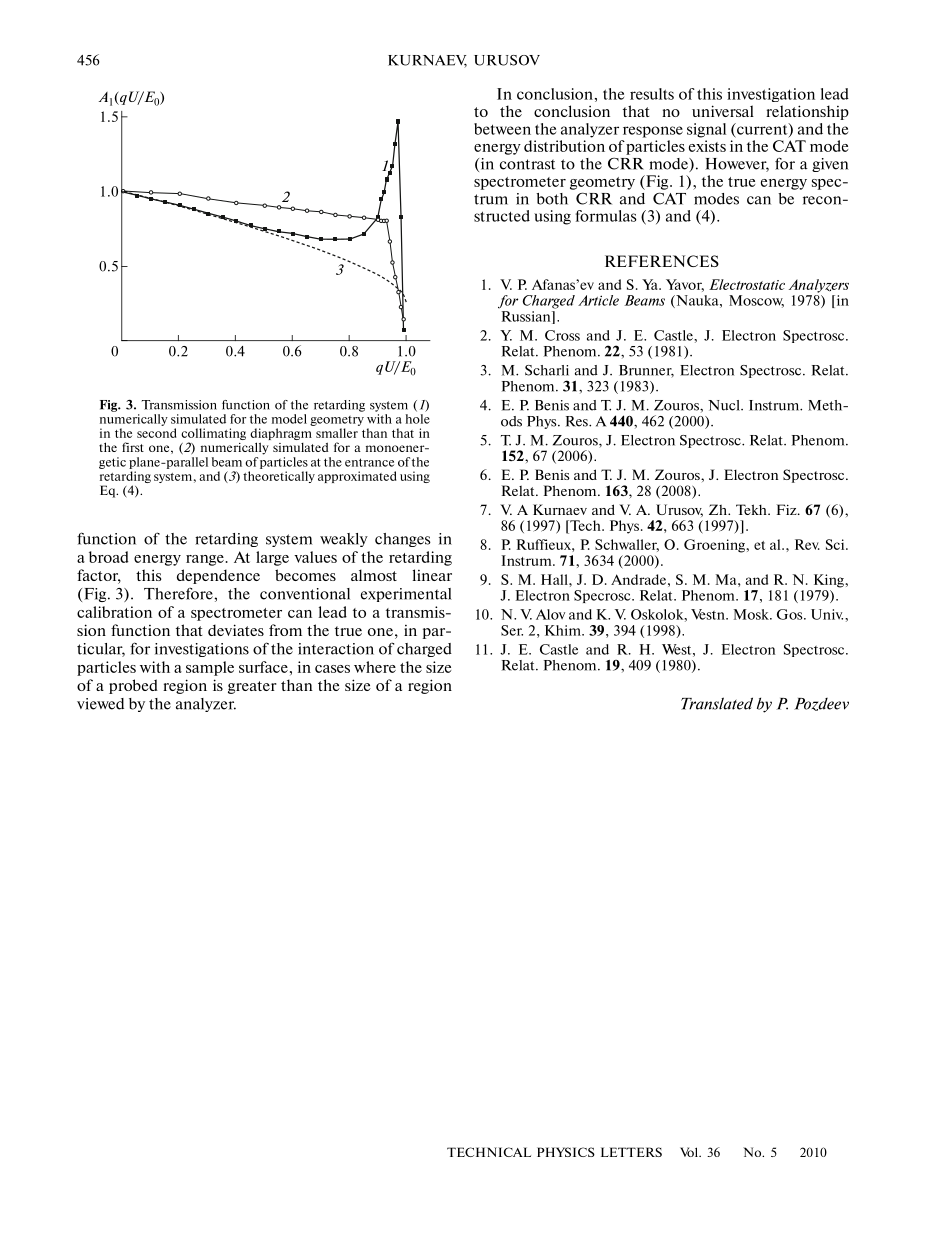 This screenshot has width=952, height=1233. I want to click on where, so click(375, 667).
